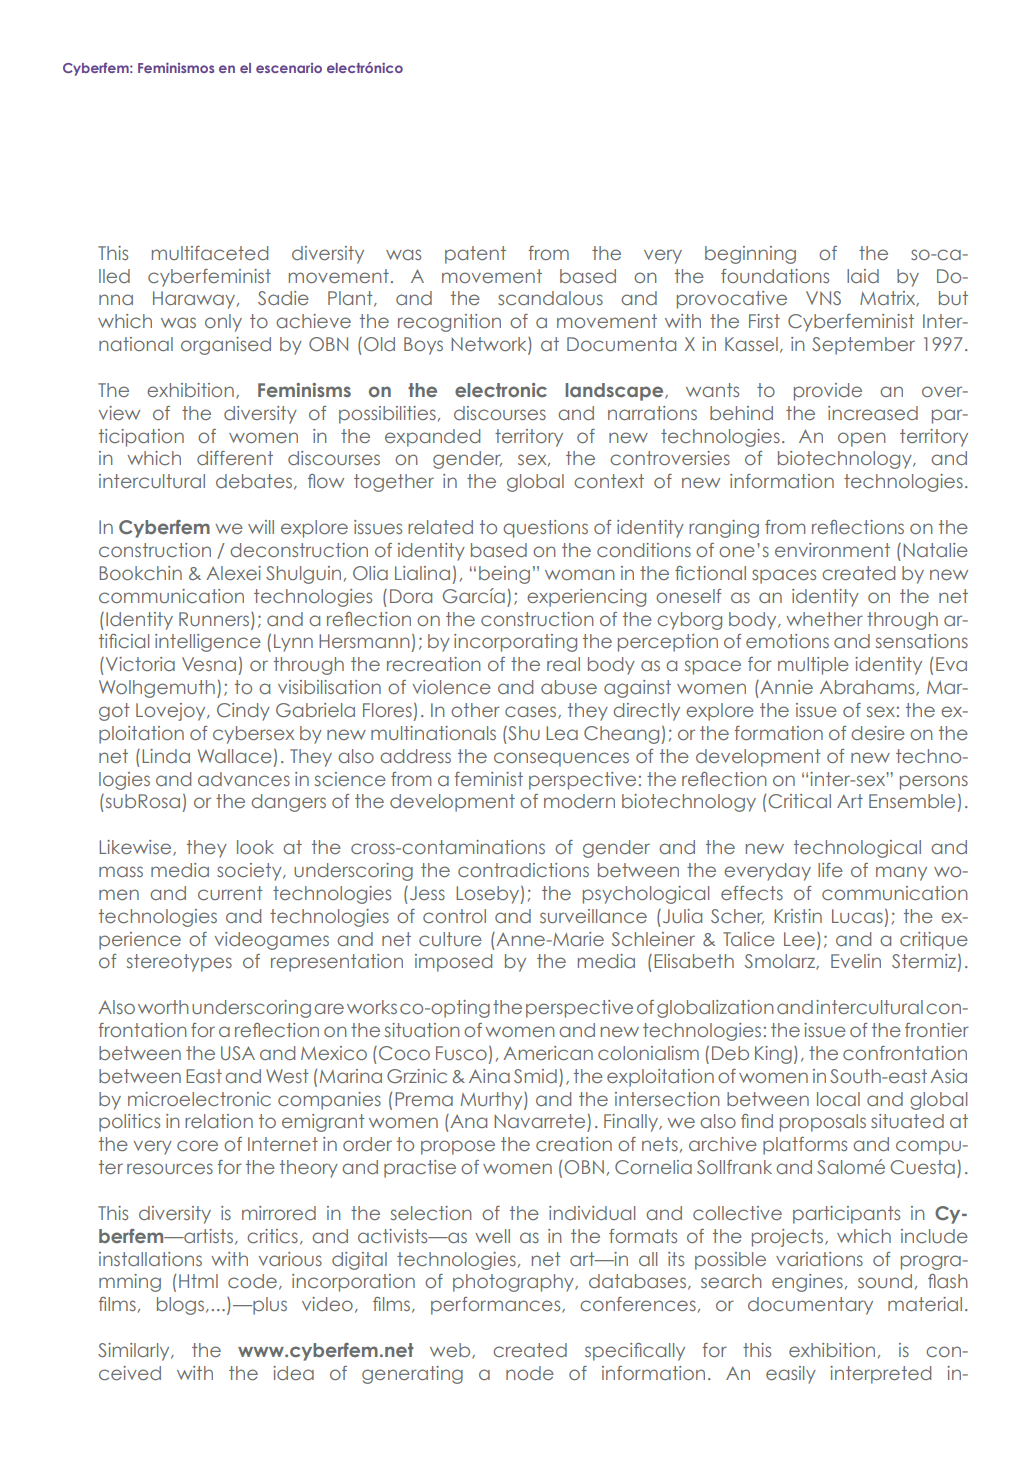 This screenshot has width=1031, height=1458. I want to click on Lee, so click(799, 939).
